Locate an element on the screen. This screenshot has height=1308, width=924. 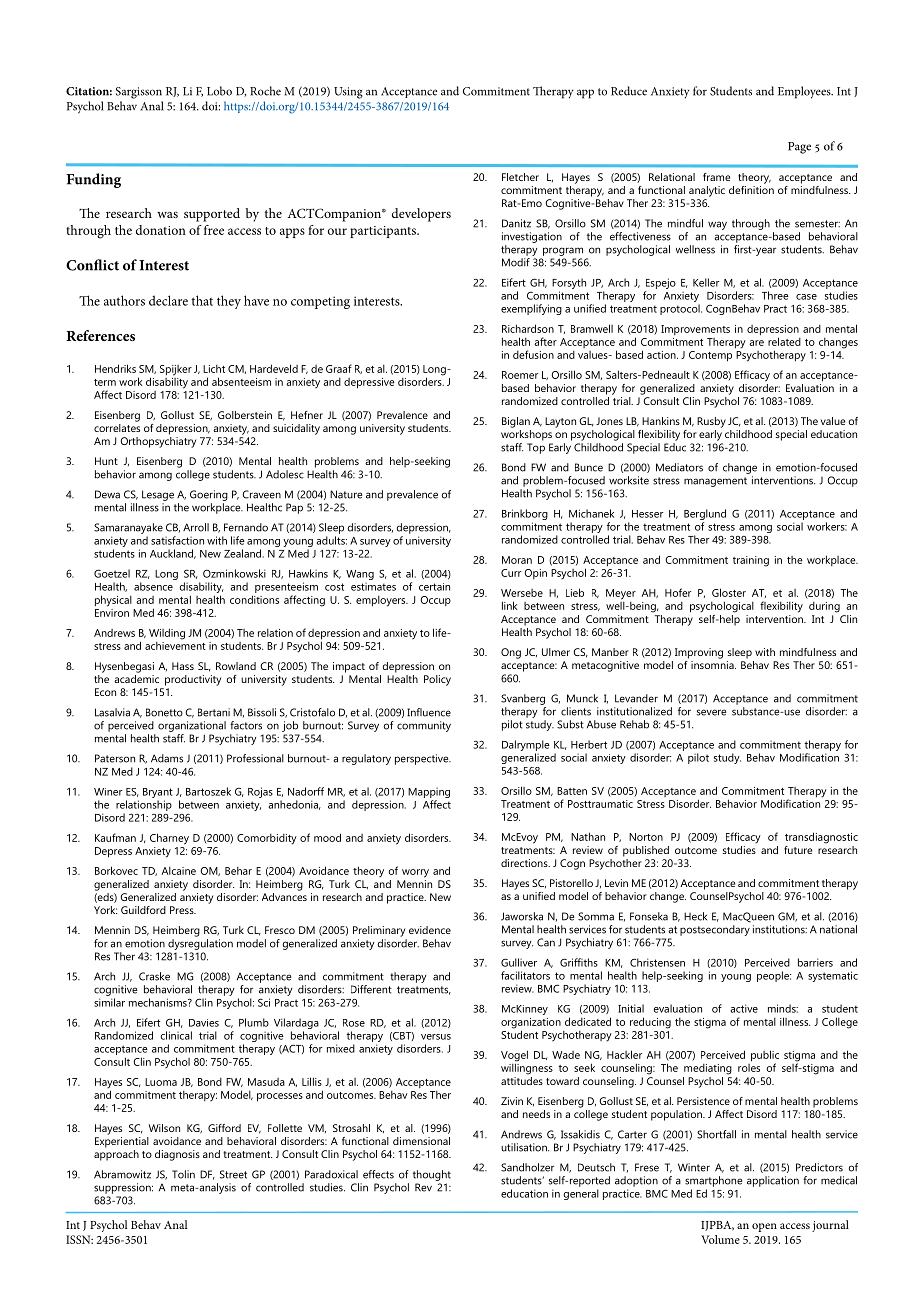
worry is located at coordinates (415, 873).
